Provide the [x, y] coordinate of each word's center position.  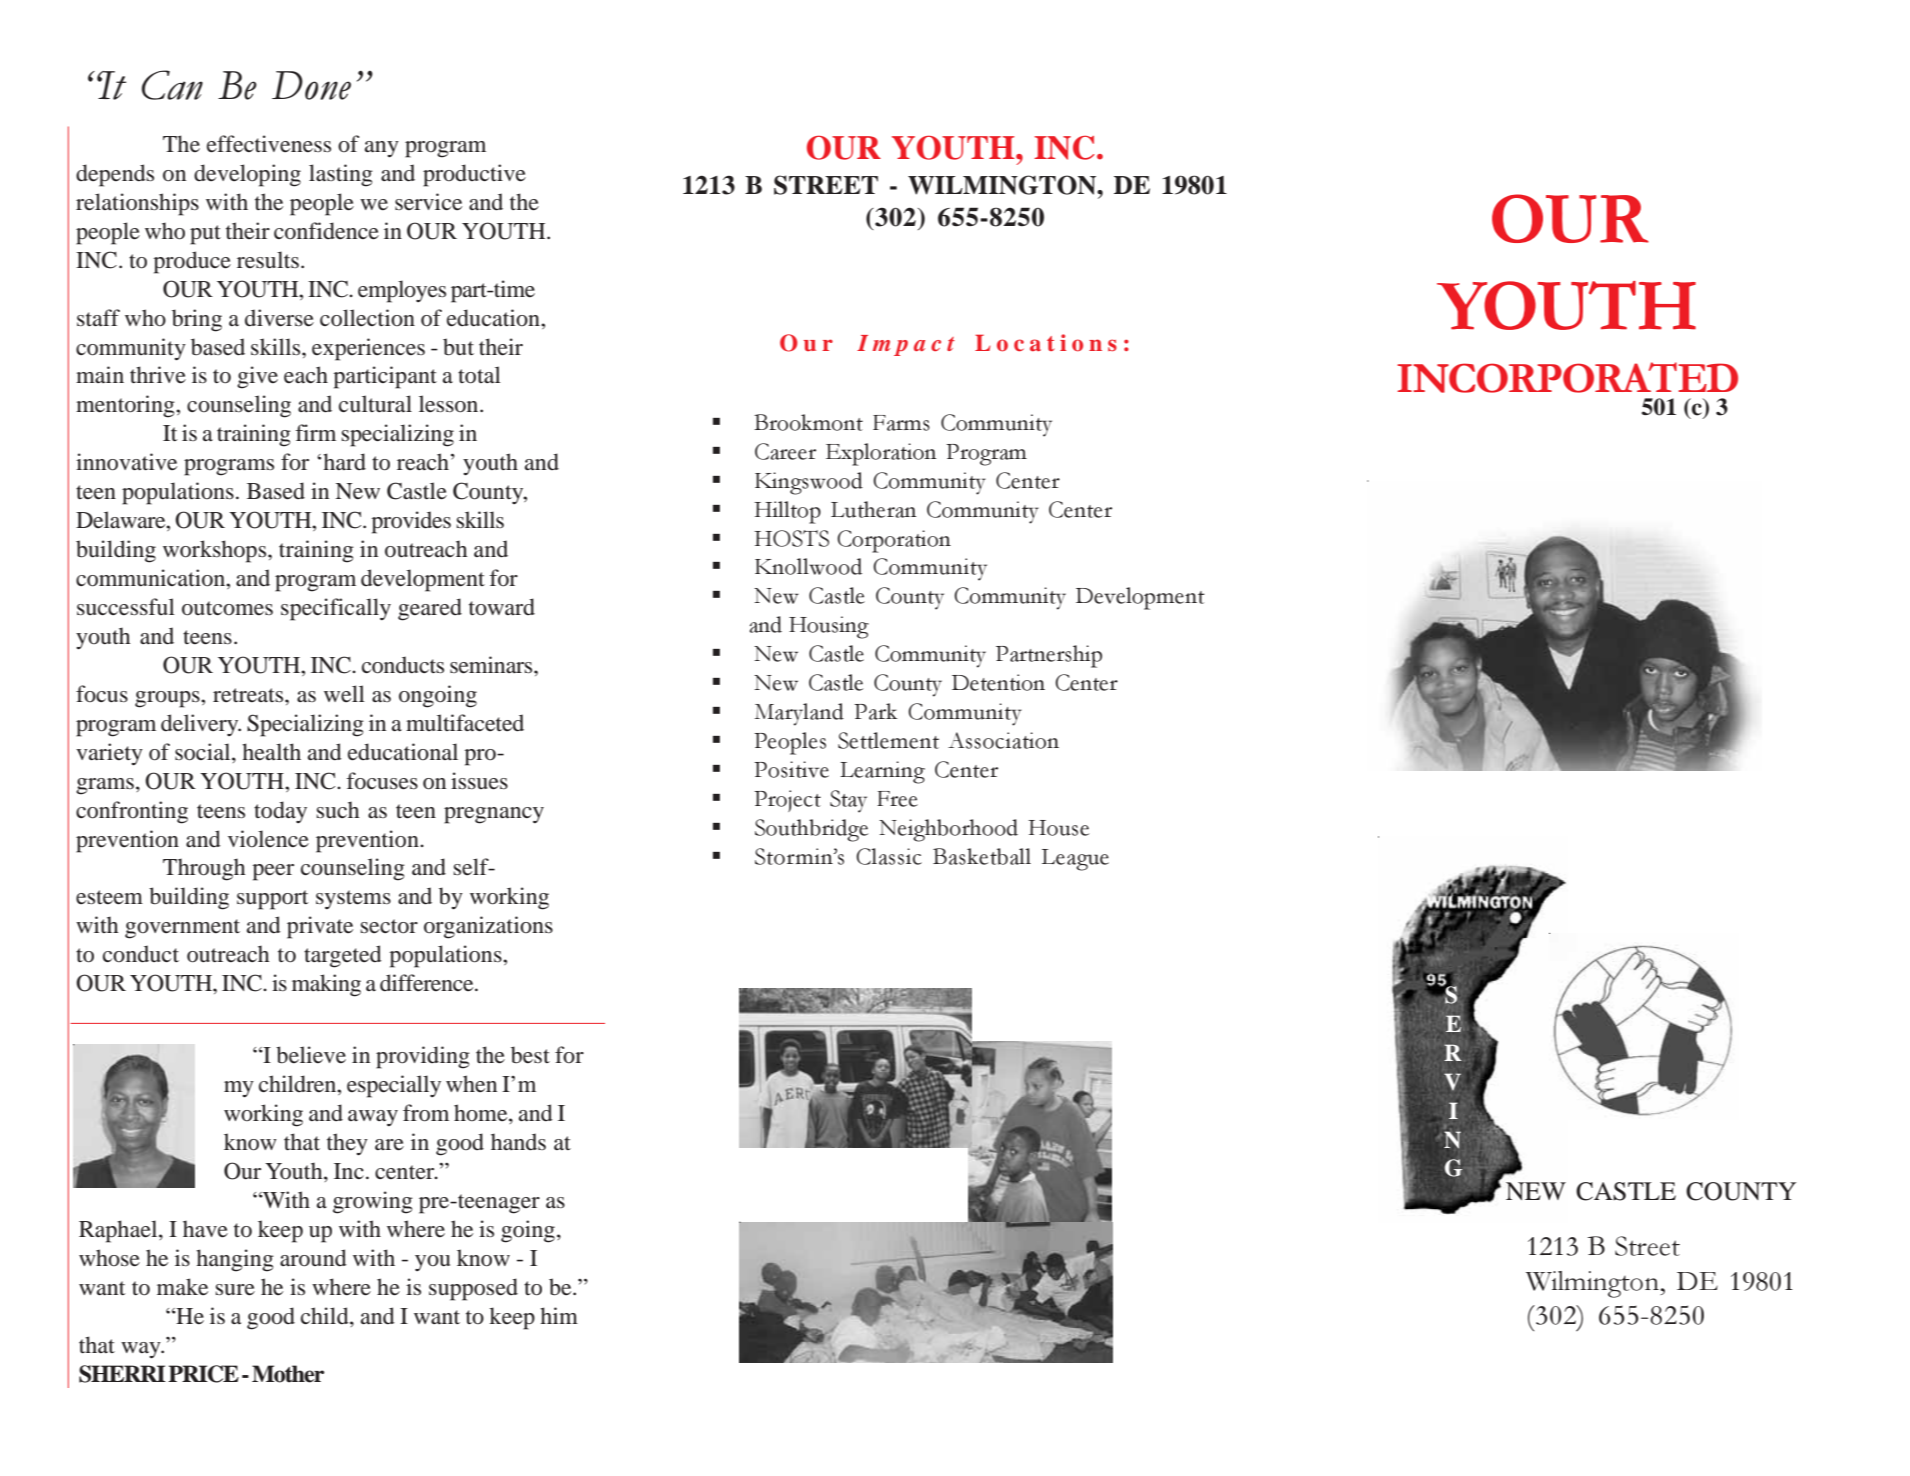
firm [315, 432]
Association [1003, 740]
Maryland [799, 714]
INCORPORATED [1567, 377]
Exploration [881, 454]
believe [311, 1055]
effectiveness [269, 144]
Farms [901, 423]
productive [474, 175]
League [1075, 860]
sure [235, 1290]
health [271, 752]
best [530, 1055]
